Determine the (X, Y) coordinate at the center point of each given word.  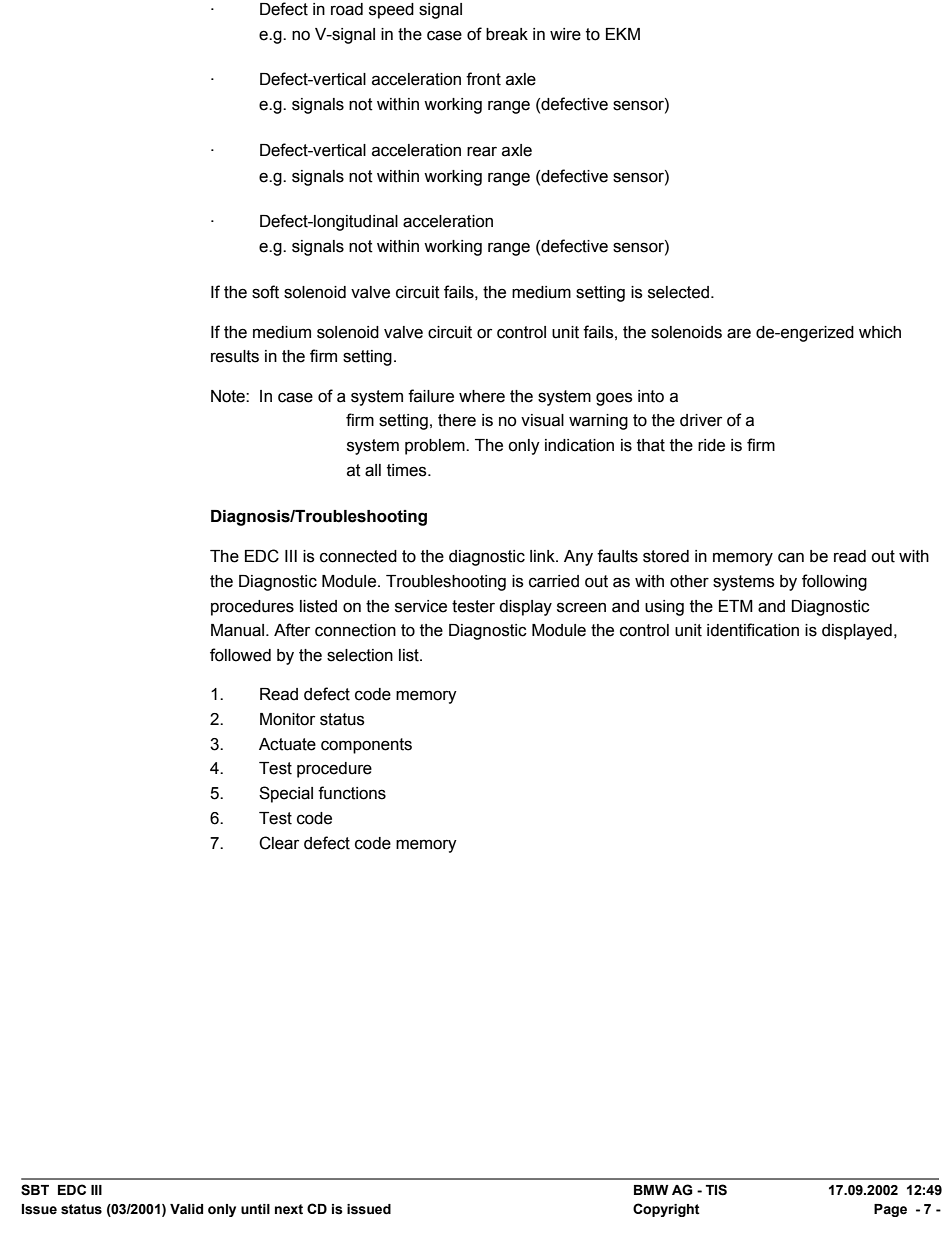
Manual (239, 630)
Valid (186, 1209)
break (507, 34)
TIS (716, 1190)
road (347, 9)
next (289, 1209)
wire (565, 34)
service (421, 606)
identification (753, 630)
